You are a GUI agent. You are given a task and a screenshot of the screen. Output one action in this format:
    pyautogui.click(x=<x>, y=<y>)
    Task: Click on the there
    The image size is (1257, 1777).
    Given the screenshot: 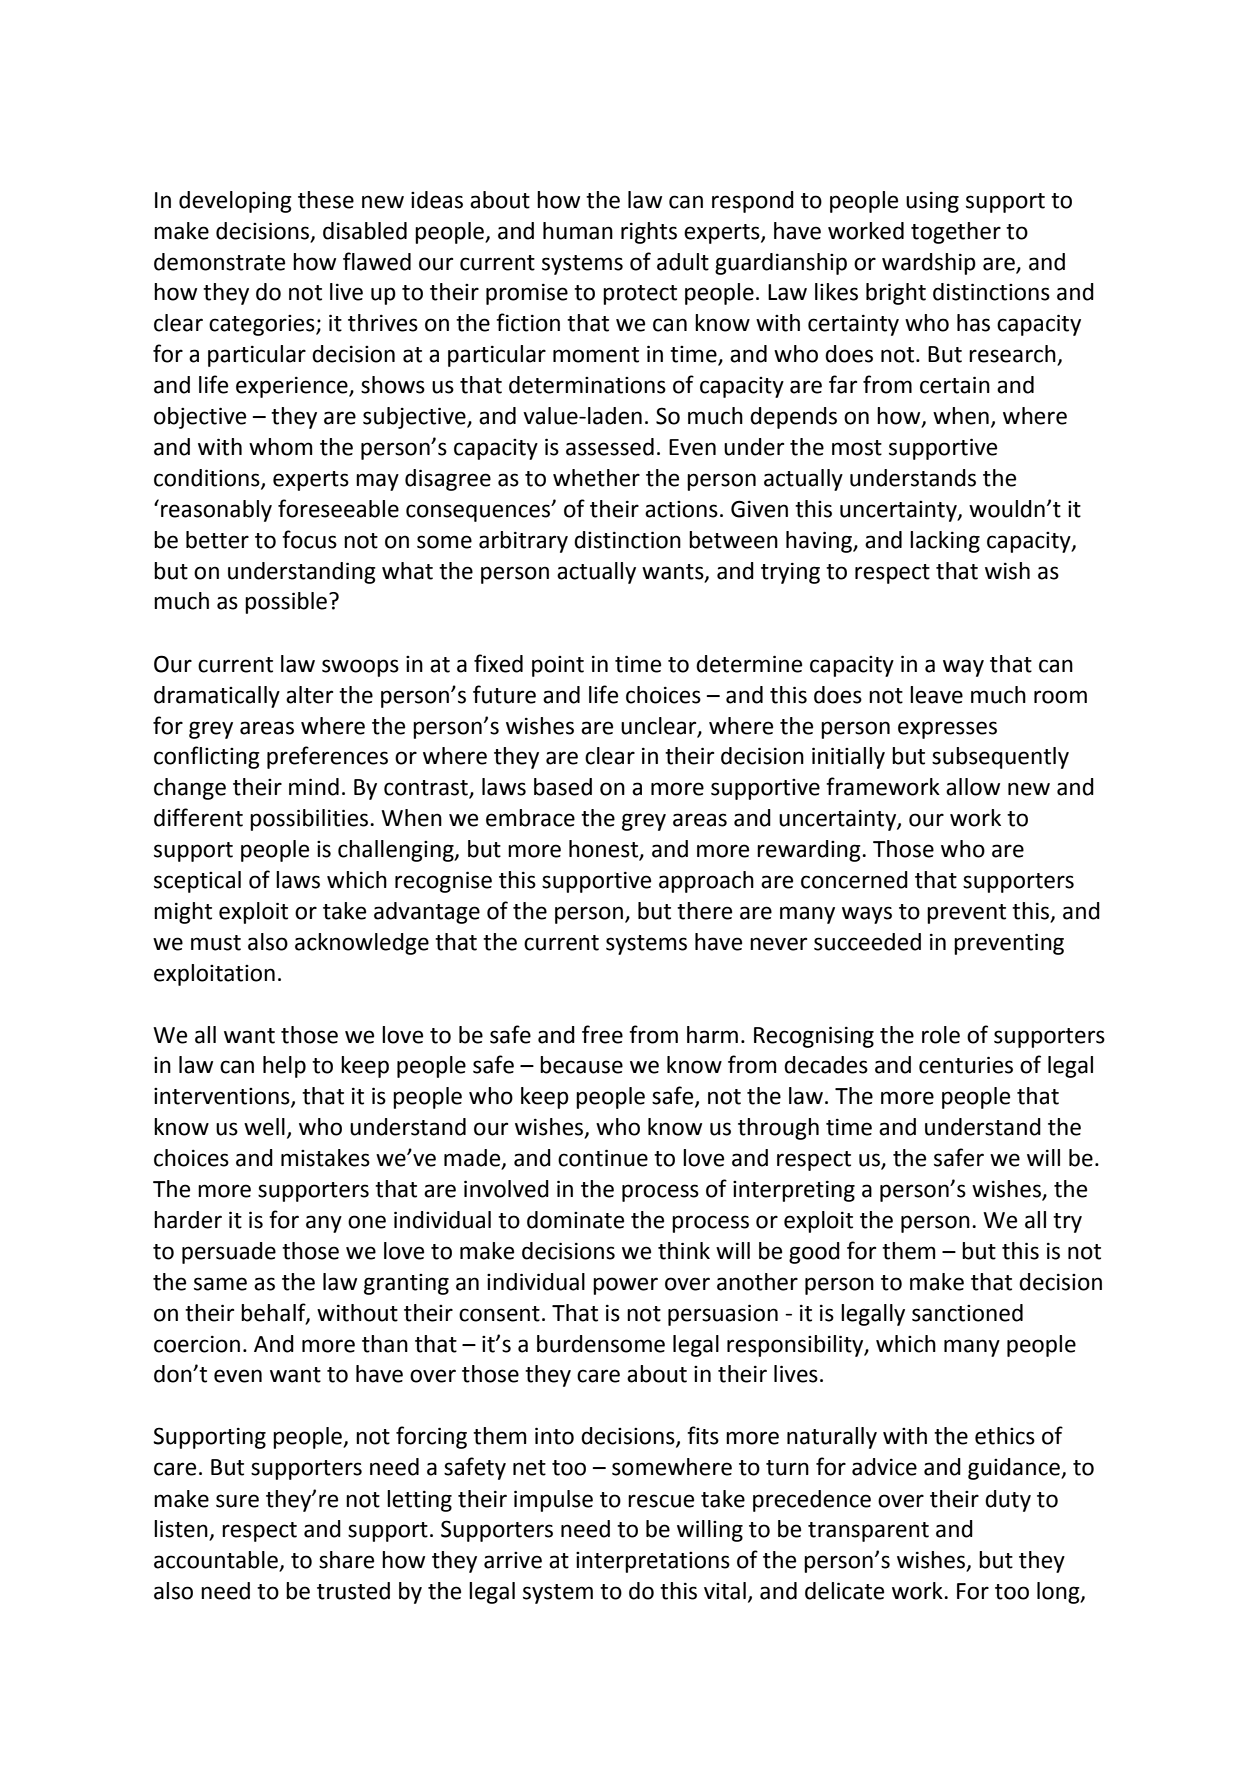 What is the action you would take?
    pyautogui.click(x=704, y=911)
